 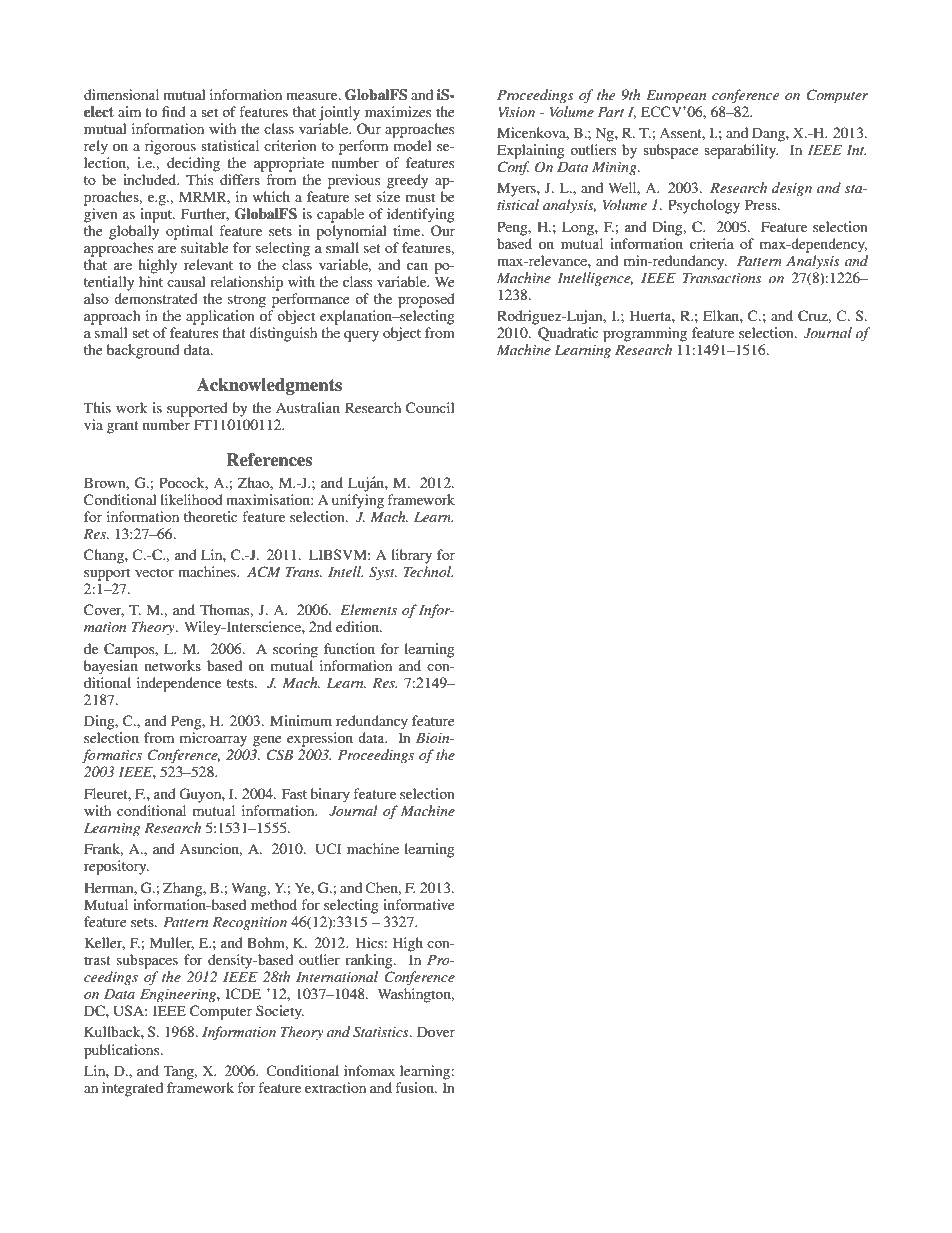 What do you see at coordinates (174, 111) in the screenshot?
I see `find` at bounding box center [174, 111].
